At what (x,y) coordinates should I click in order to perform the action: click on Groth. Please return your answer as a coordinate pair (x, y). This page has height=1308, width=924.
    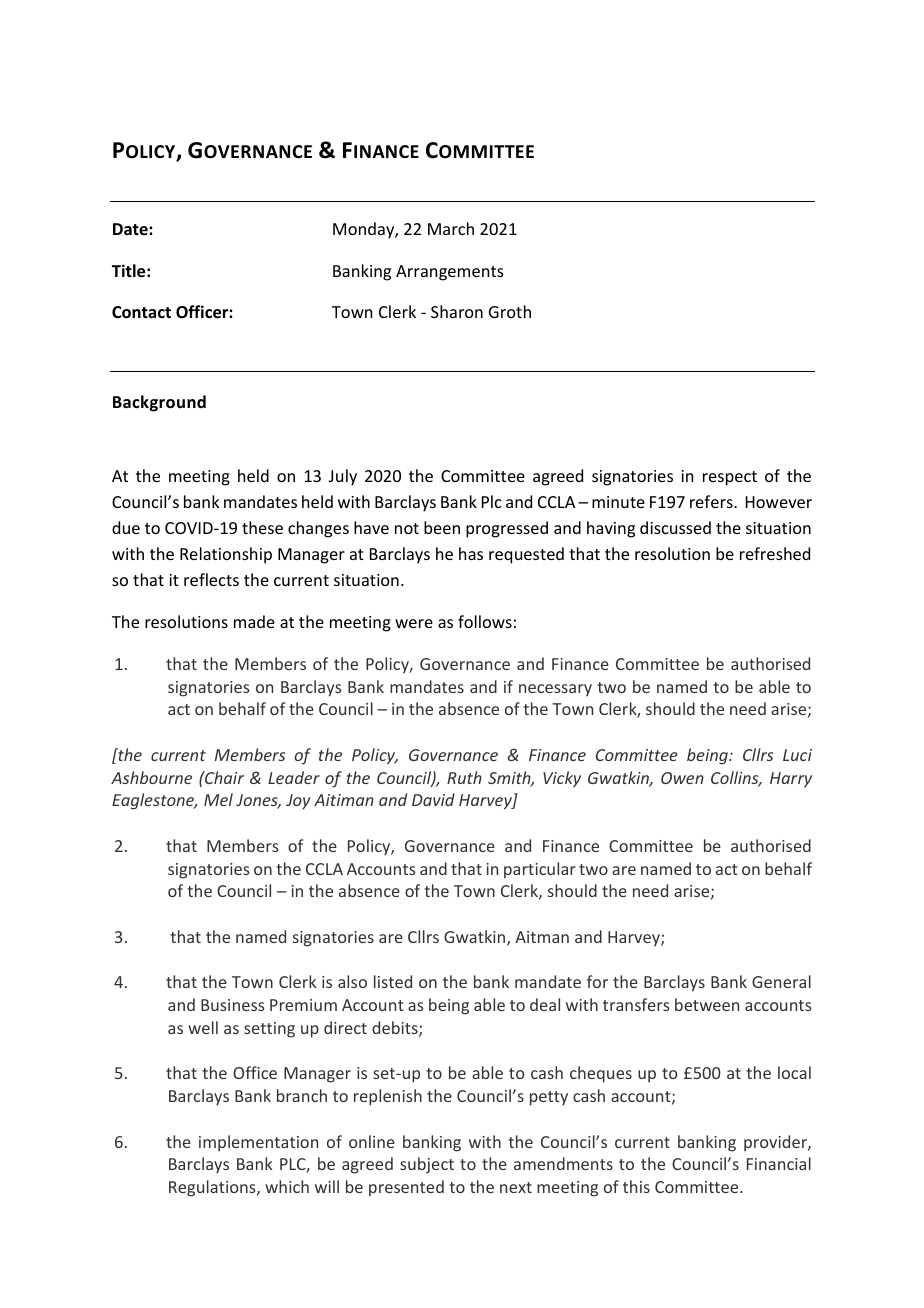
    Looking at the image, I should click on (510, 311).
